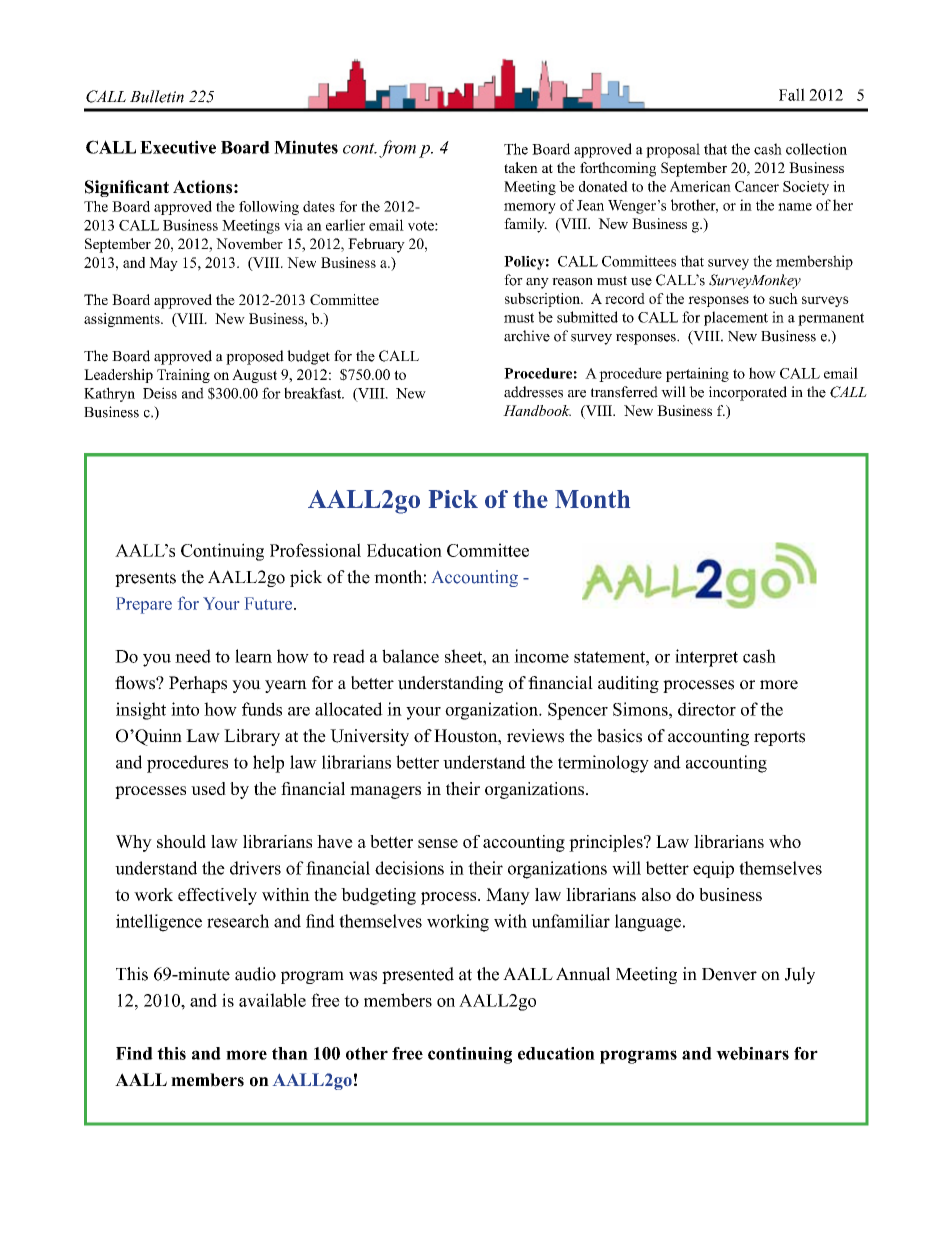  What do you see at coordinates (397, 149) in the screenshot?
I see `from` at bounding box center [397, 149].
